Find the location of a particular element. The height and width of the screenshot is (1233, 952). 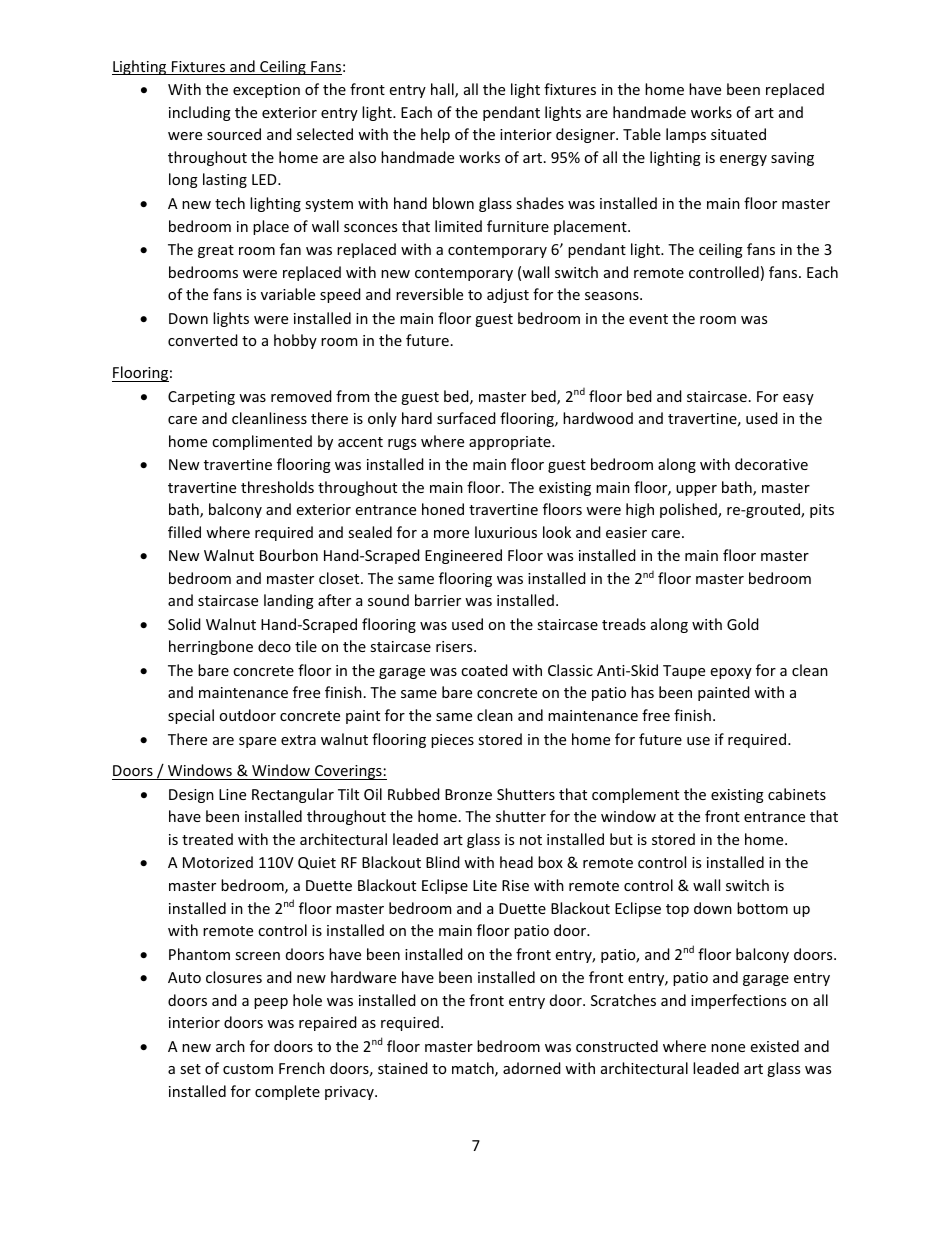

help is located at coordinates (435, 135).
